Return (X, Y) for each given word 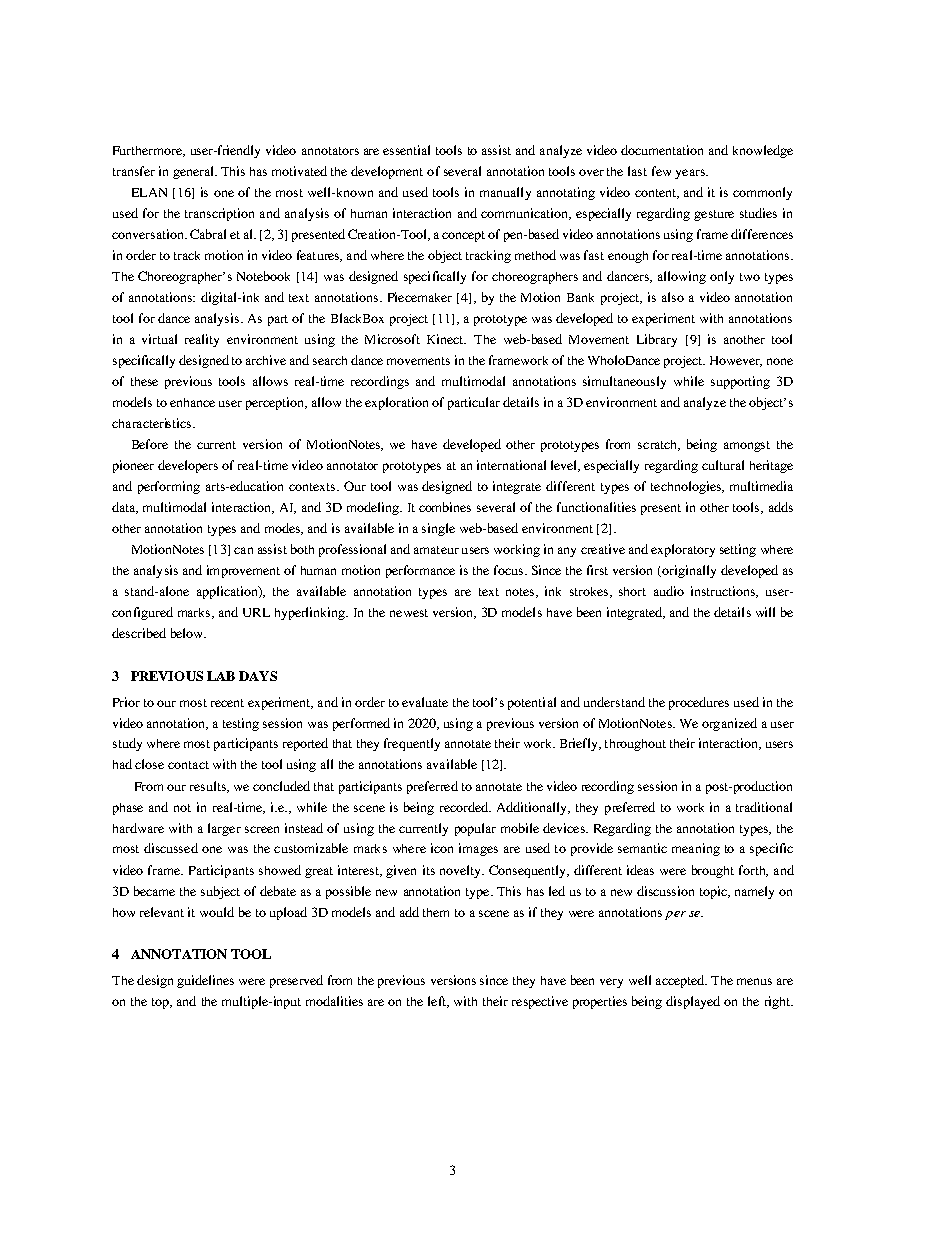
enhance (192, 402)
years (691, 174)
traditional (764, 807)
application (228, 592)
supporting (740, 382)
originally (689, 571)
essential (406, 150)
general (194, 172)
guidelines (205, 981)
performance (420, 571)
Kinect (446, 339)
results (209, 787)
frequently (412, 744)
